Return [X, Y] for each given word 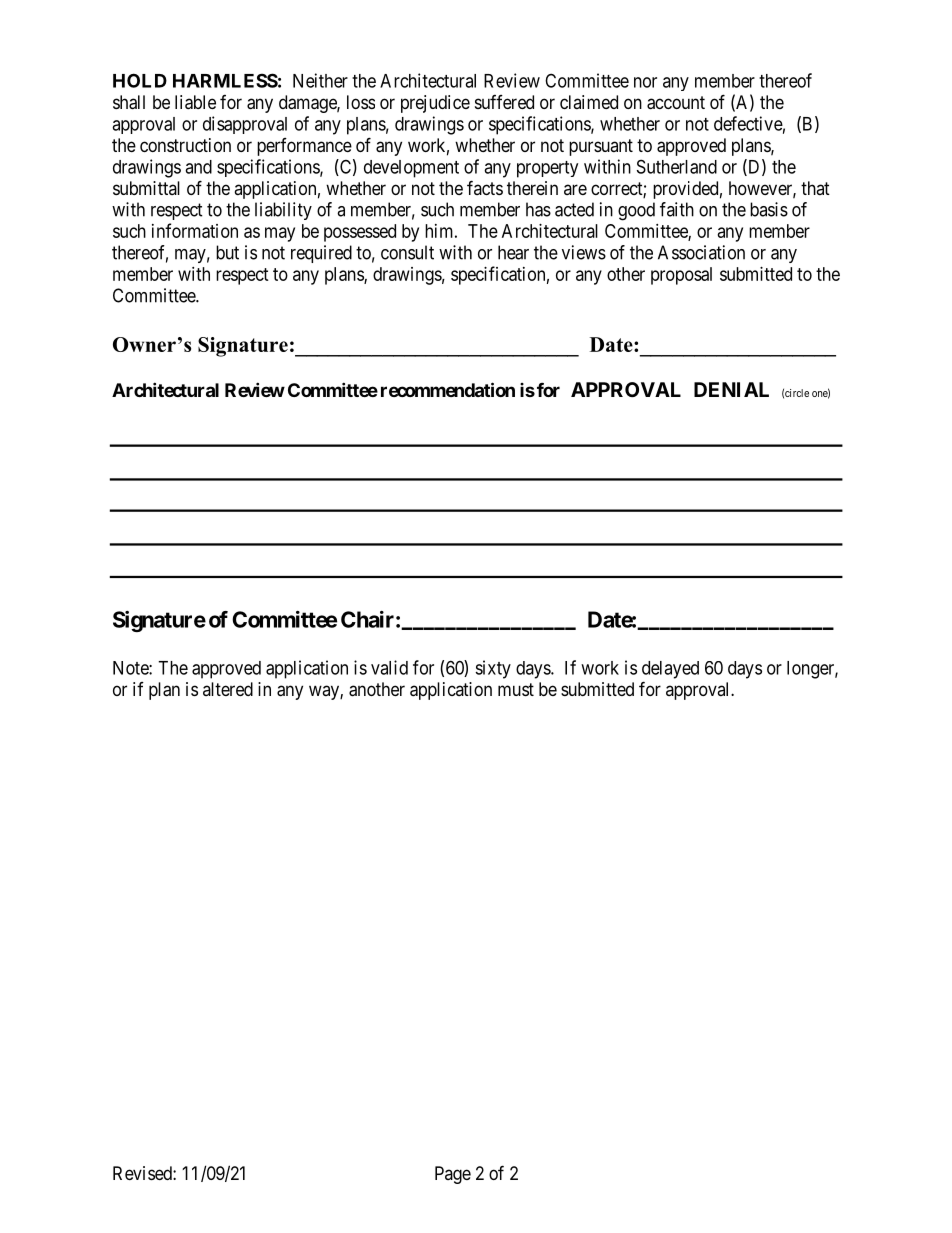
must [516, 689]
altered [228, 689]
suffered [504, 102]
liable [195, 102]
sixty [493, 669]
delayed [670, 670]
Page [453, 1175]
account [676, 103]
